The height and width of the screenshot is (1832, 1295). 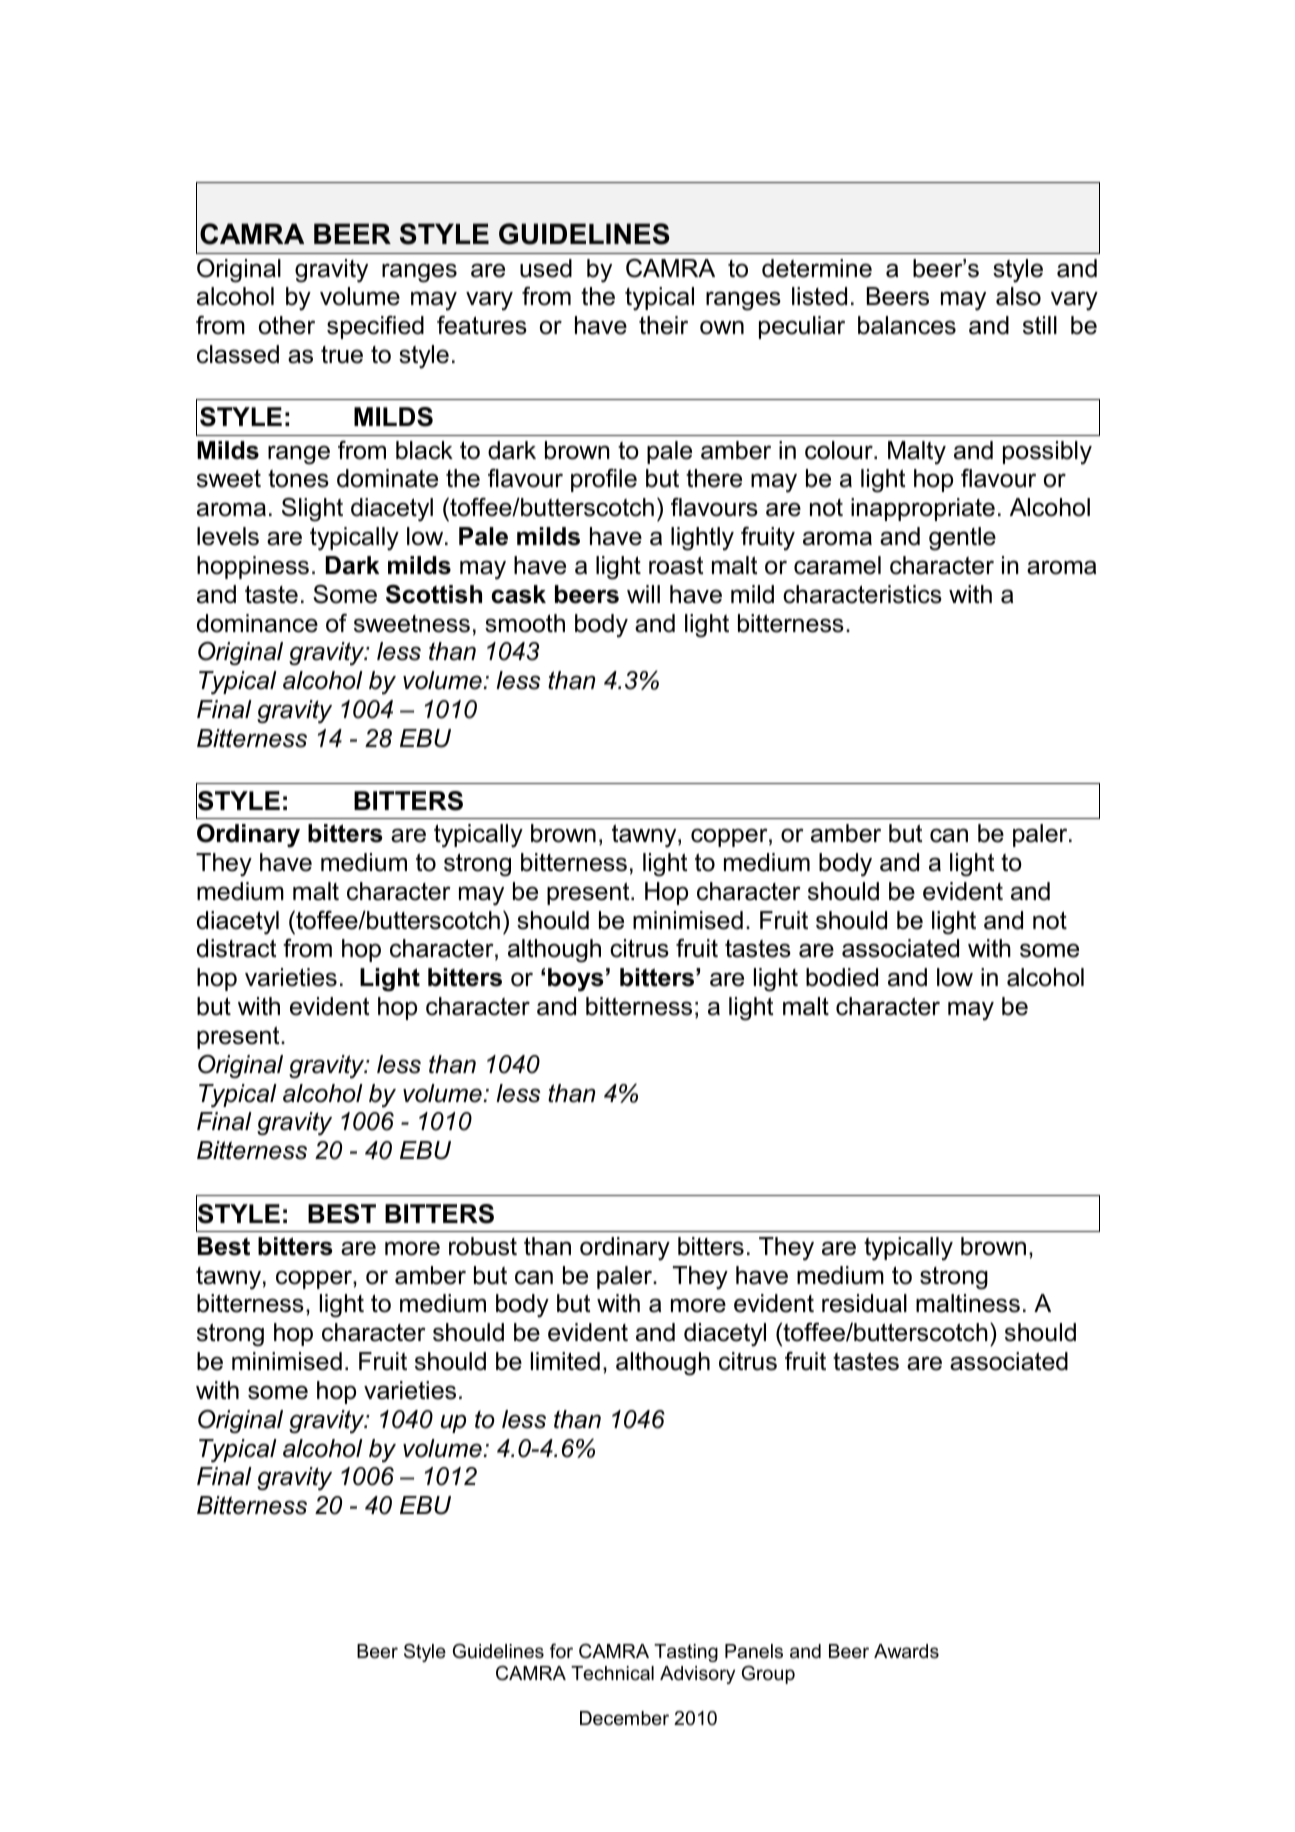 I want to click on other, so click(x=287, y=325).
